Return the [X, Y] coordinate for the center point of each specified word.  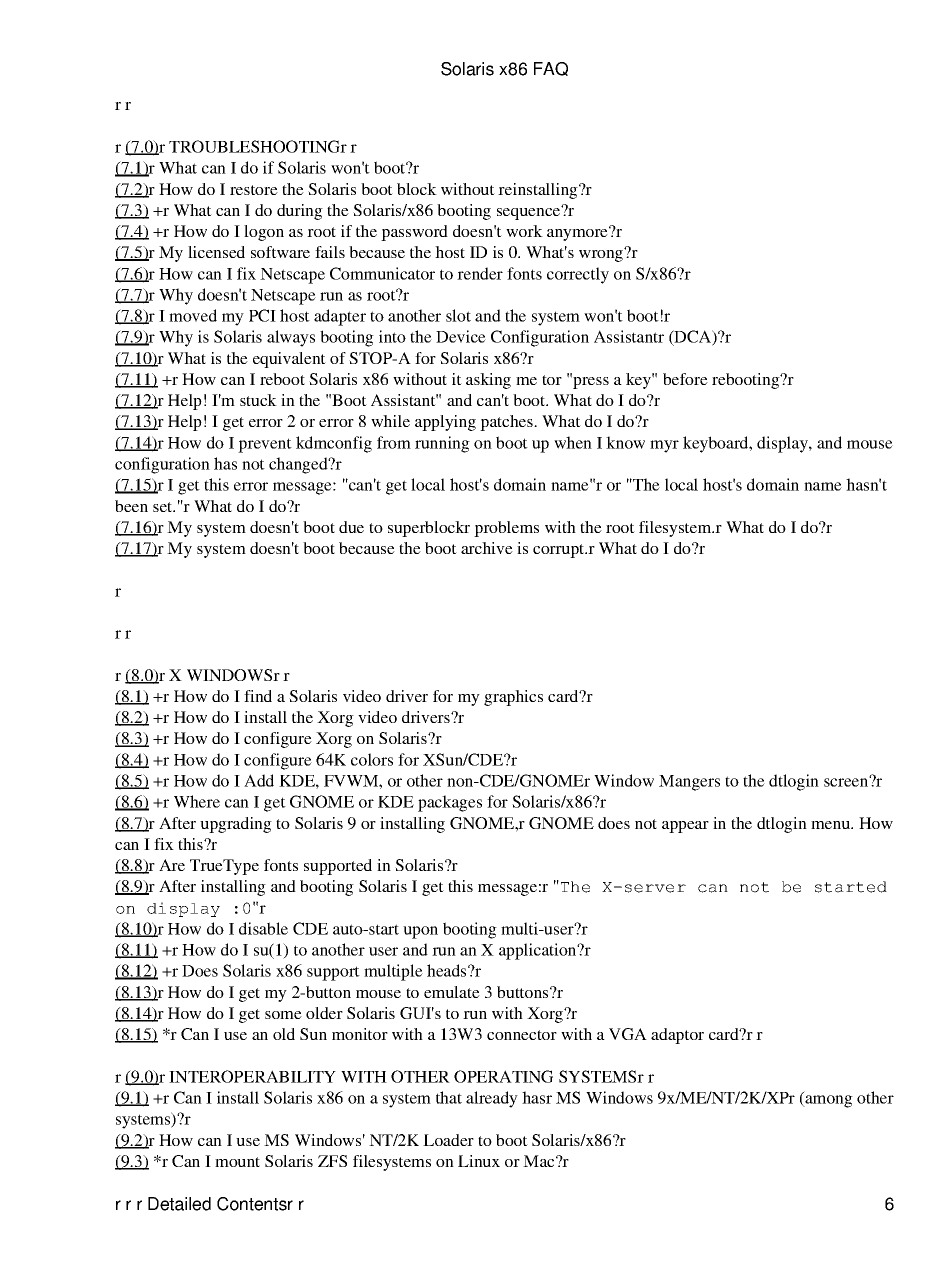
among [828, 1101]
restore [254, 190]
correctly [578, 275]
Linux [479, 1161]
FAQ [551, 69]
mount [237, 1162]
